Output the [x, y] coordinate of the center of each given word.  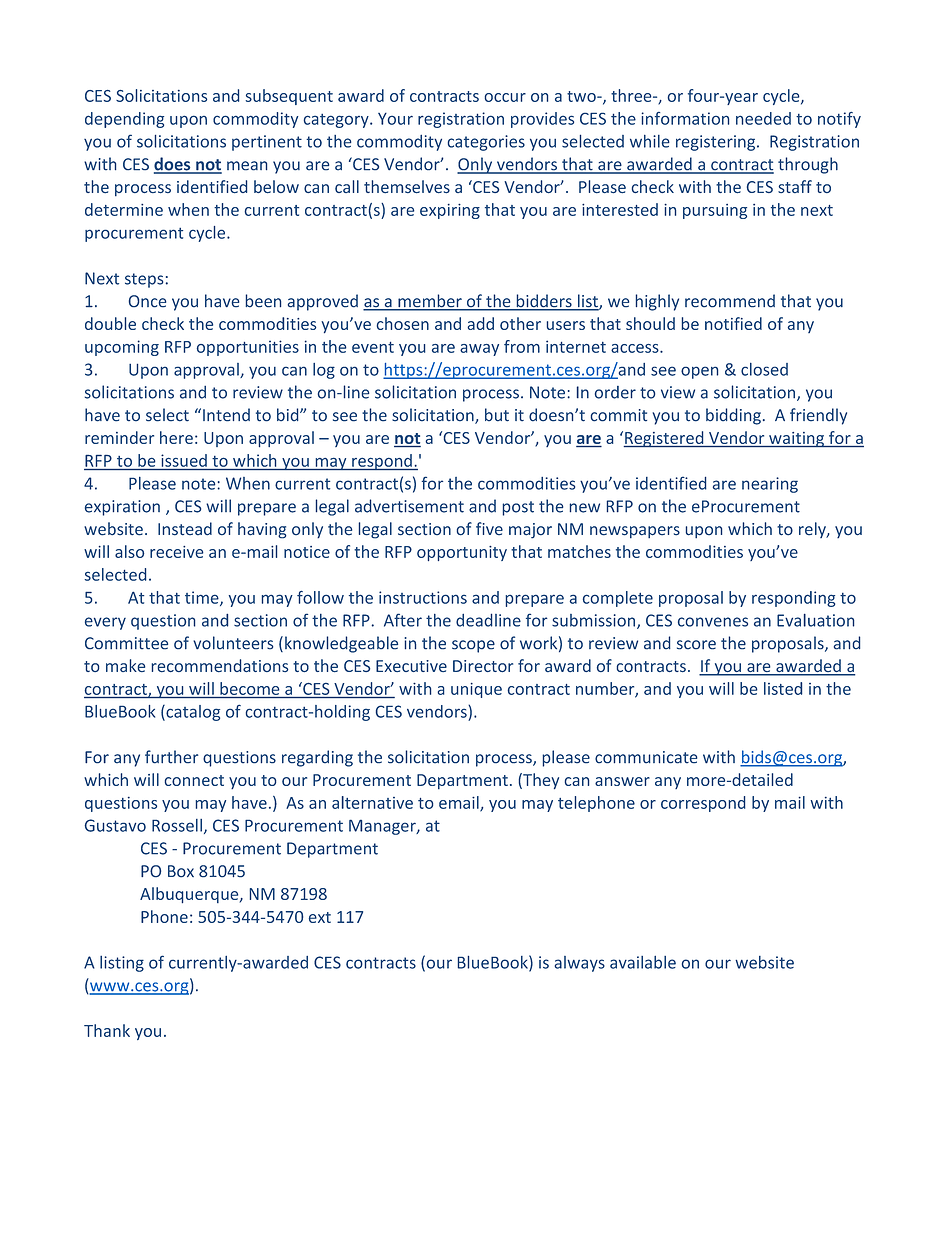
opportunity [462, 553]
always [580, 964]
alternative [372, 802]
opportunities [248, 348]
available [643, 962]
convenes [713, 622]
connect [194, 780]
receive [177, 552]
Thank [107, 1030]
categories [486, 143]
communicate [646, 757]
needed [763, 118]
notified [733, 323]
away [479, 350]
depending [124, 120]
